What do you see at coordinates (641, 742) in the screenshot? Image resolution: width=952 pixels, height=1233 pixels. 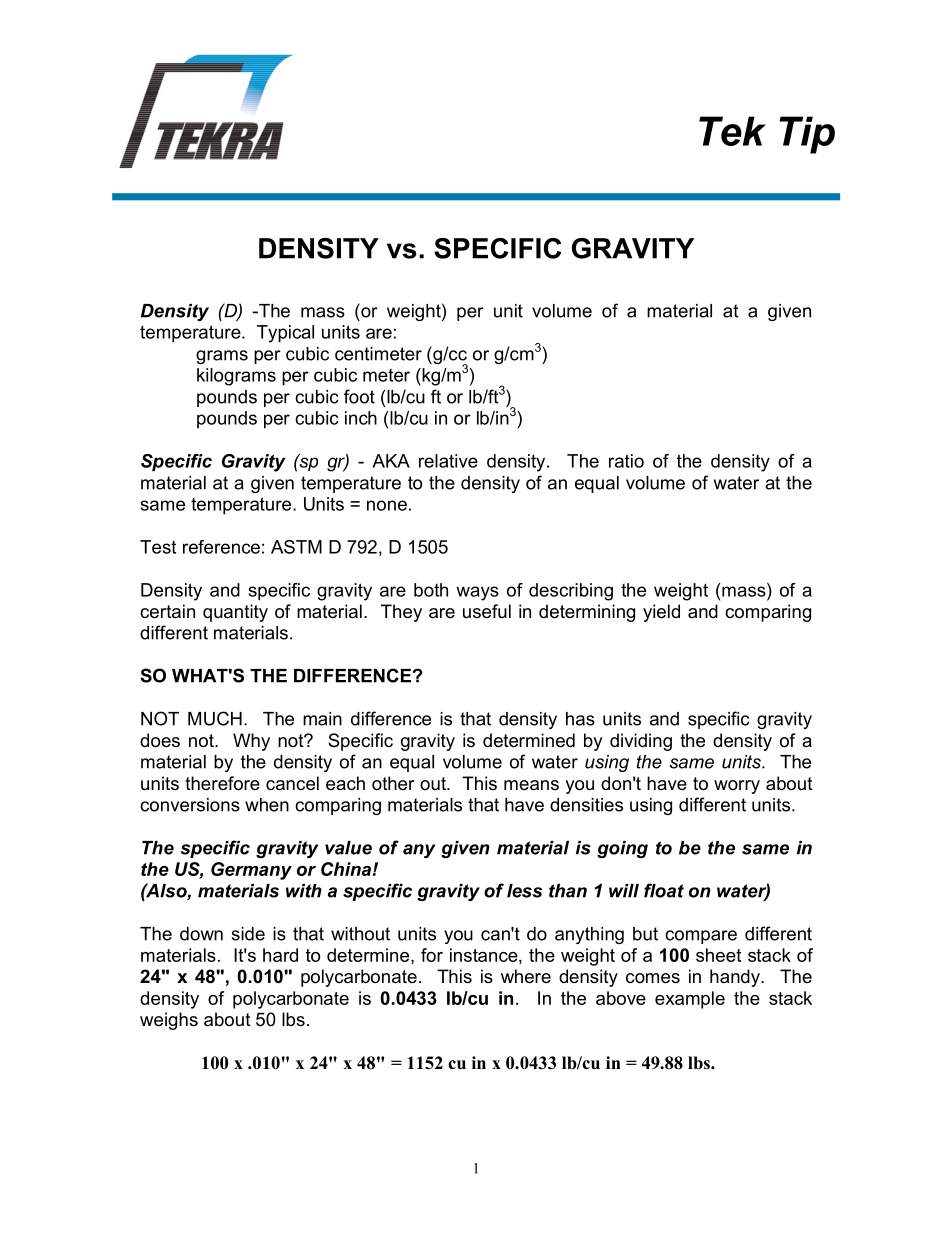 I see `dividing` at bounding box center [641, 742].
